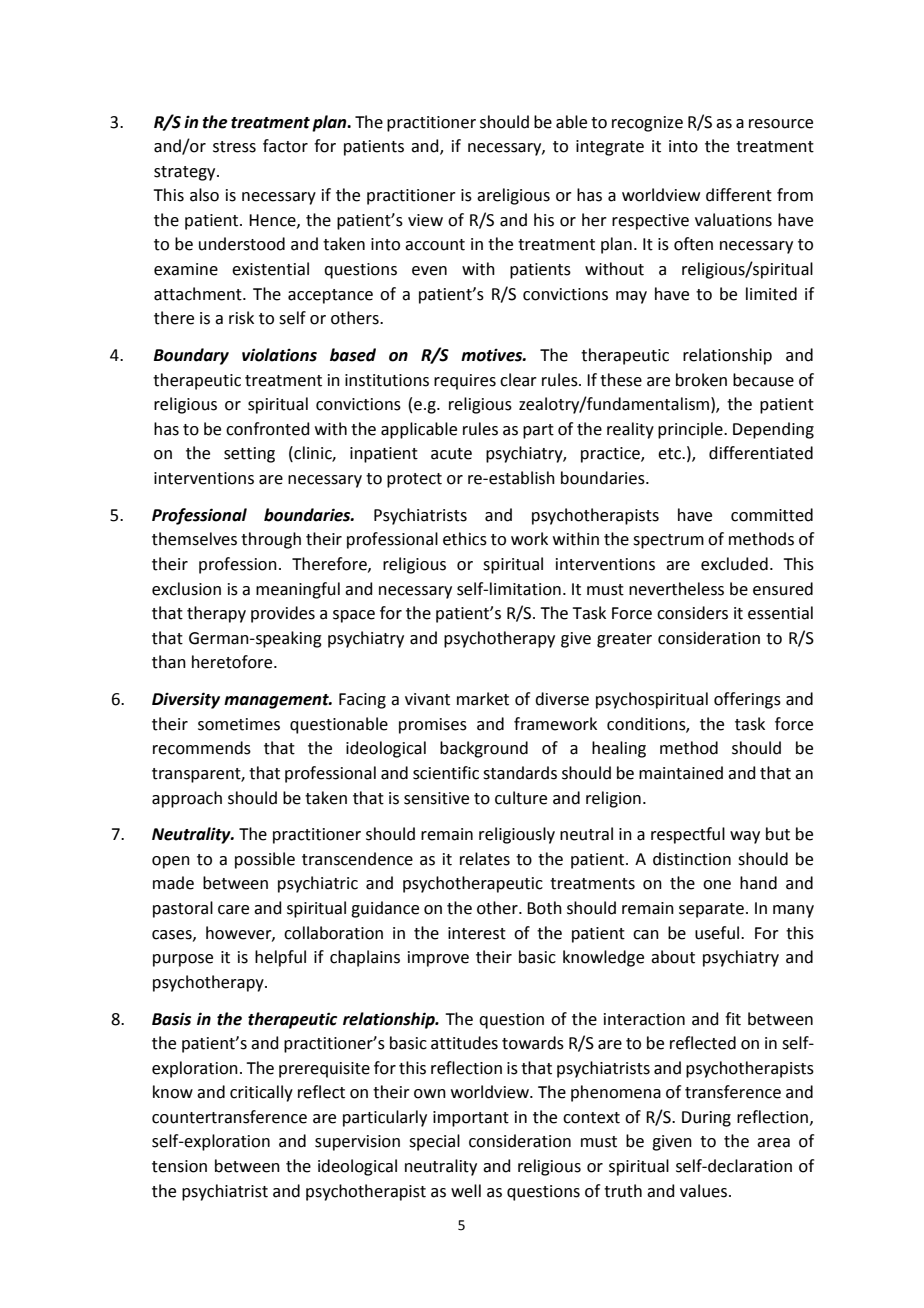  I want to click on stress, so click(234, 147).
